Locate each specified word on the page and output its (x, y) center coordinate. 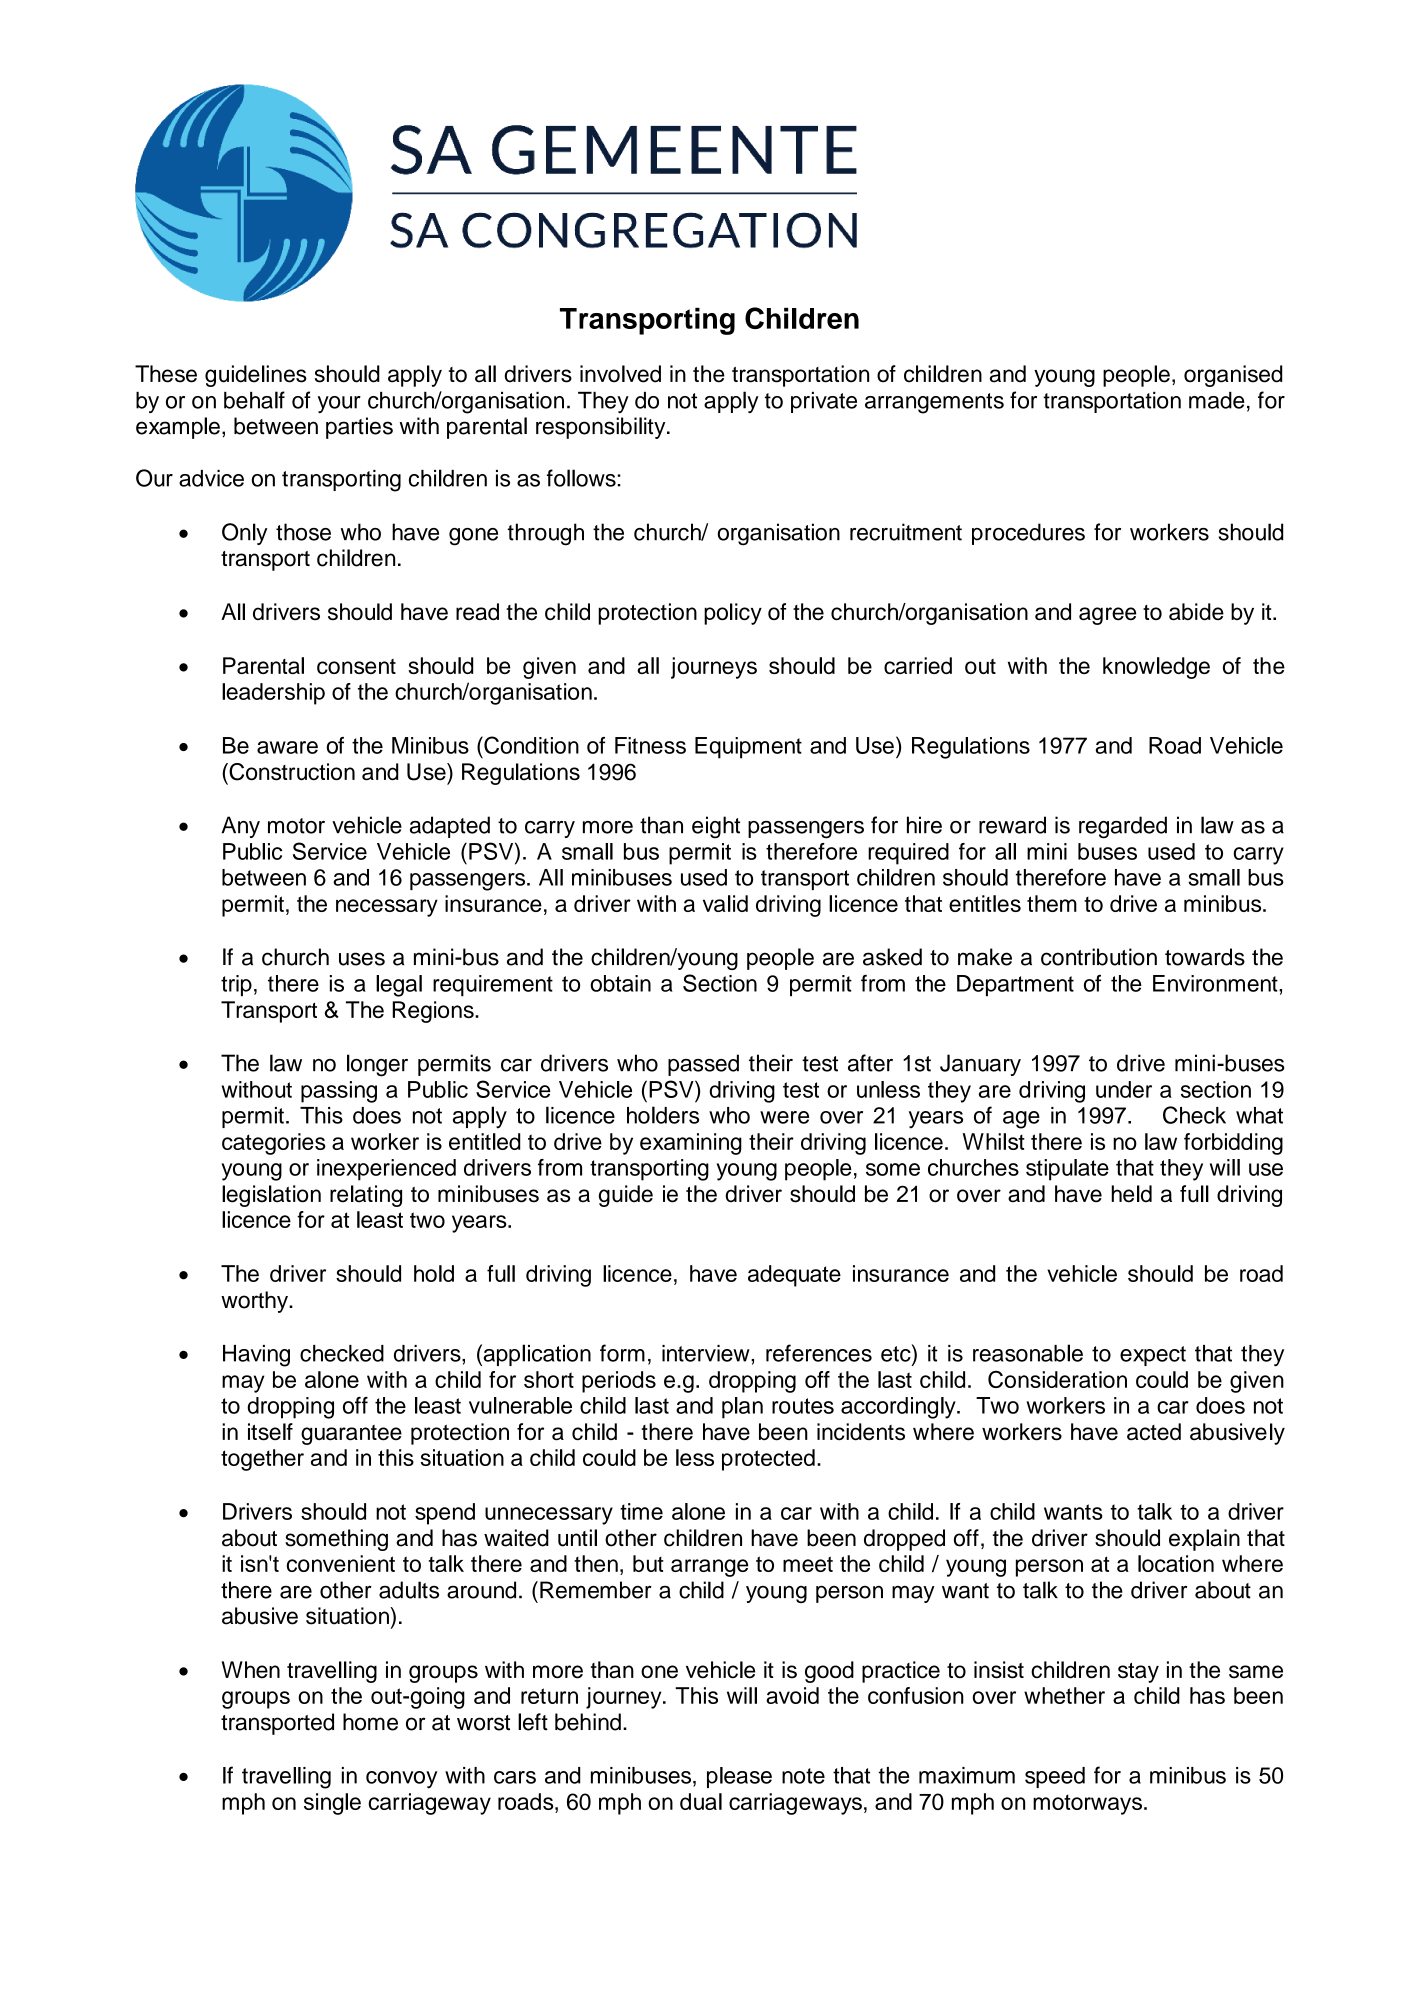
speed (1055, 1777)
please (739, 1777)
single (332, 1804)
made (1217, 400)
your (339, 404)
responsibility (602, 428)
